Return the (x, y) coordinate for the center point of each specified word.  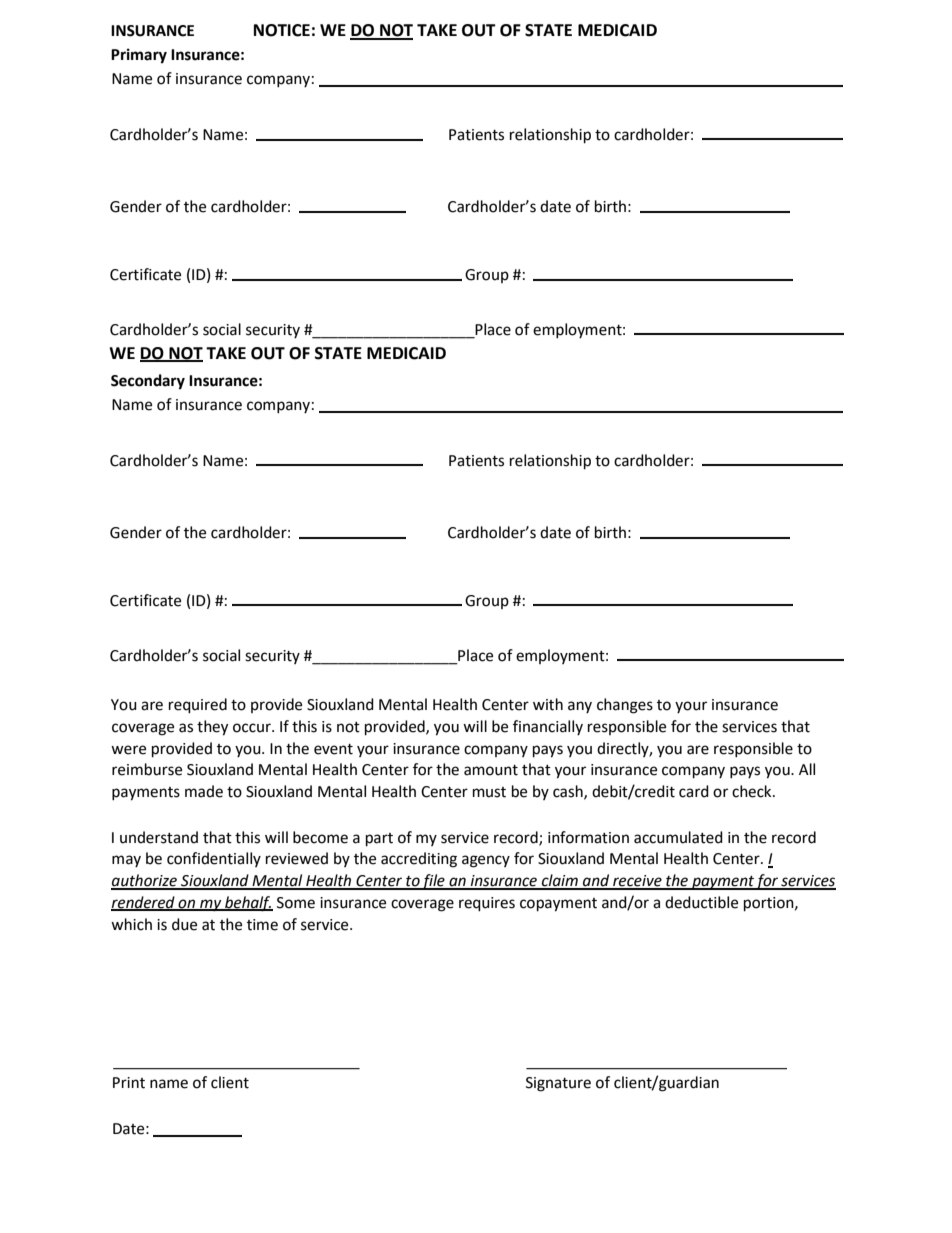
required (198, 706)
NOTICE (282, 30)
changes (625, 706)
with (548, 704)
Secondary (148, 382)
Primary (139, 56)
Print (129, 1083)
